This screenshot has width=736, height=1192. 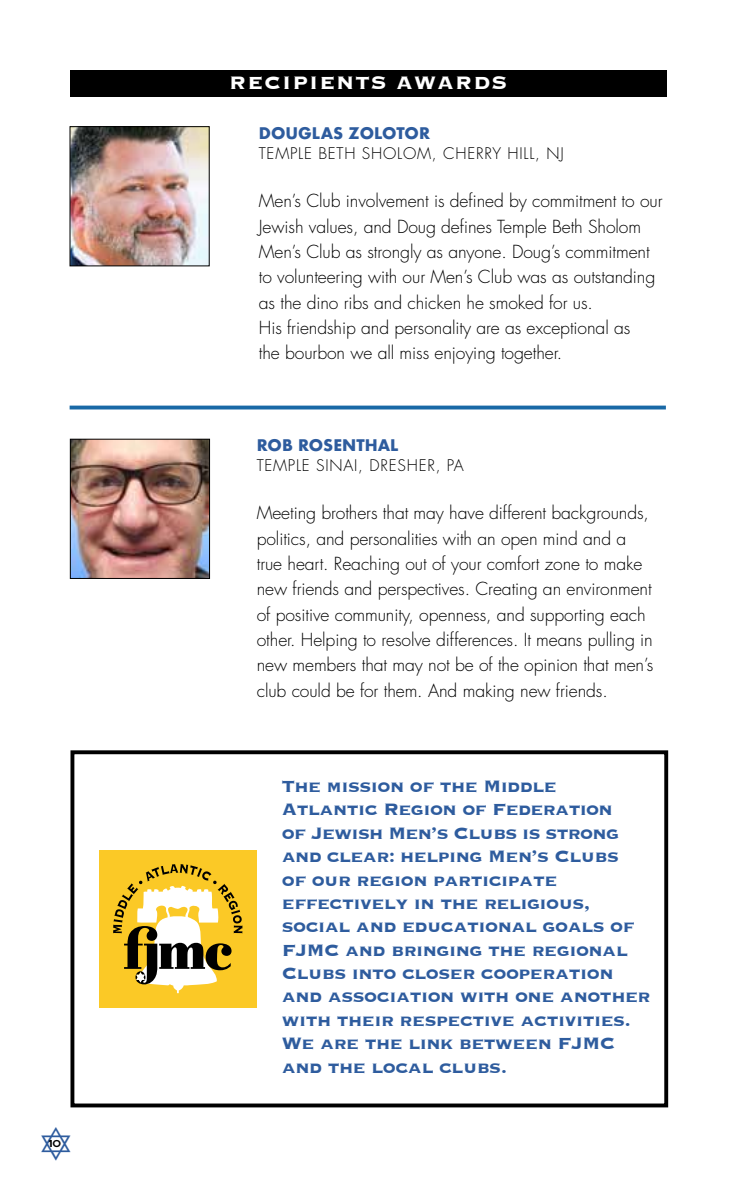 What do you see at coordinates (307, 562) in the screenshot?
I see `heart` at bounding box center [307, 562].
